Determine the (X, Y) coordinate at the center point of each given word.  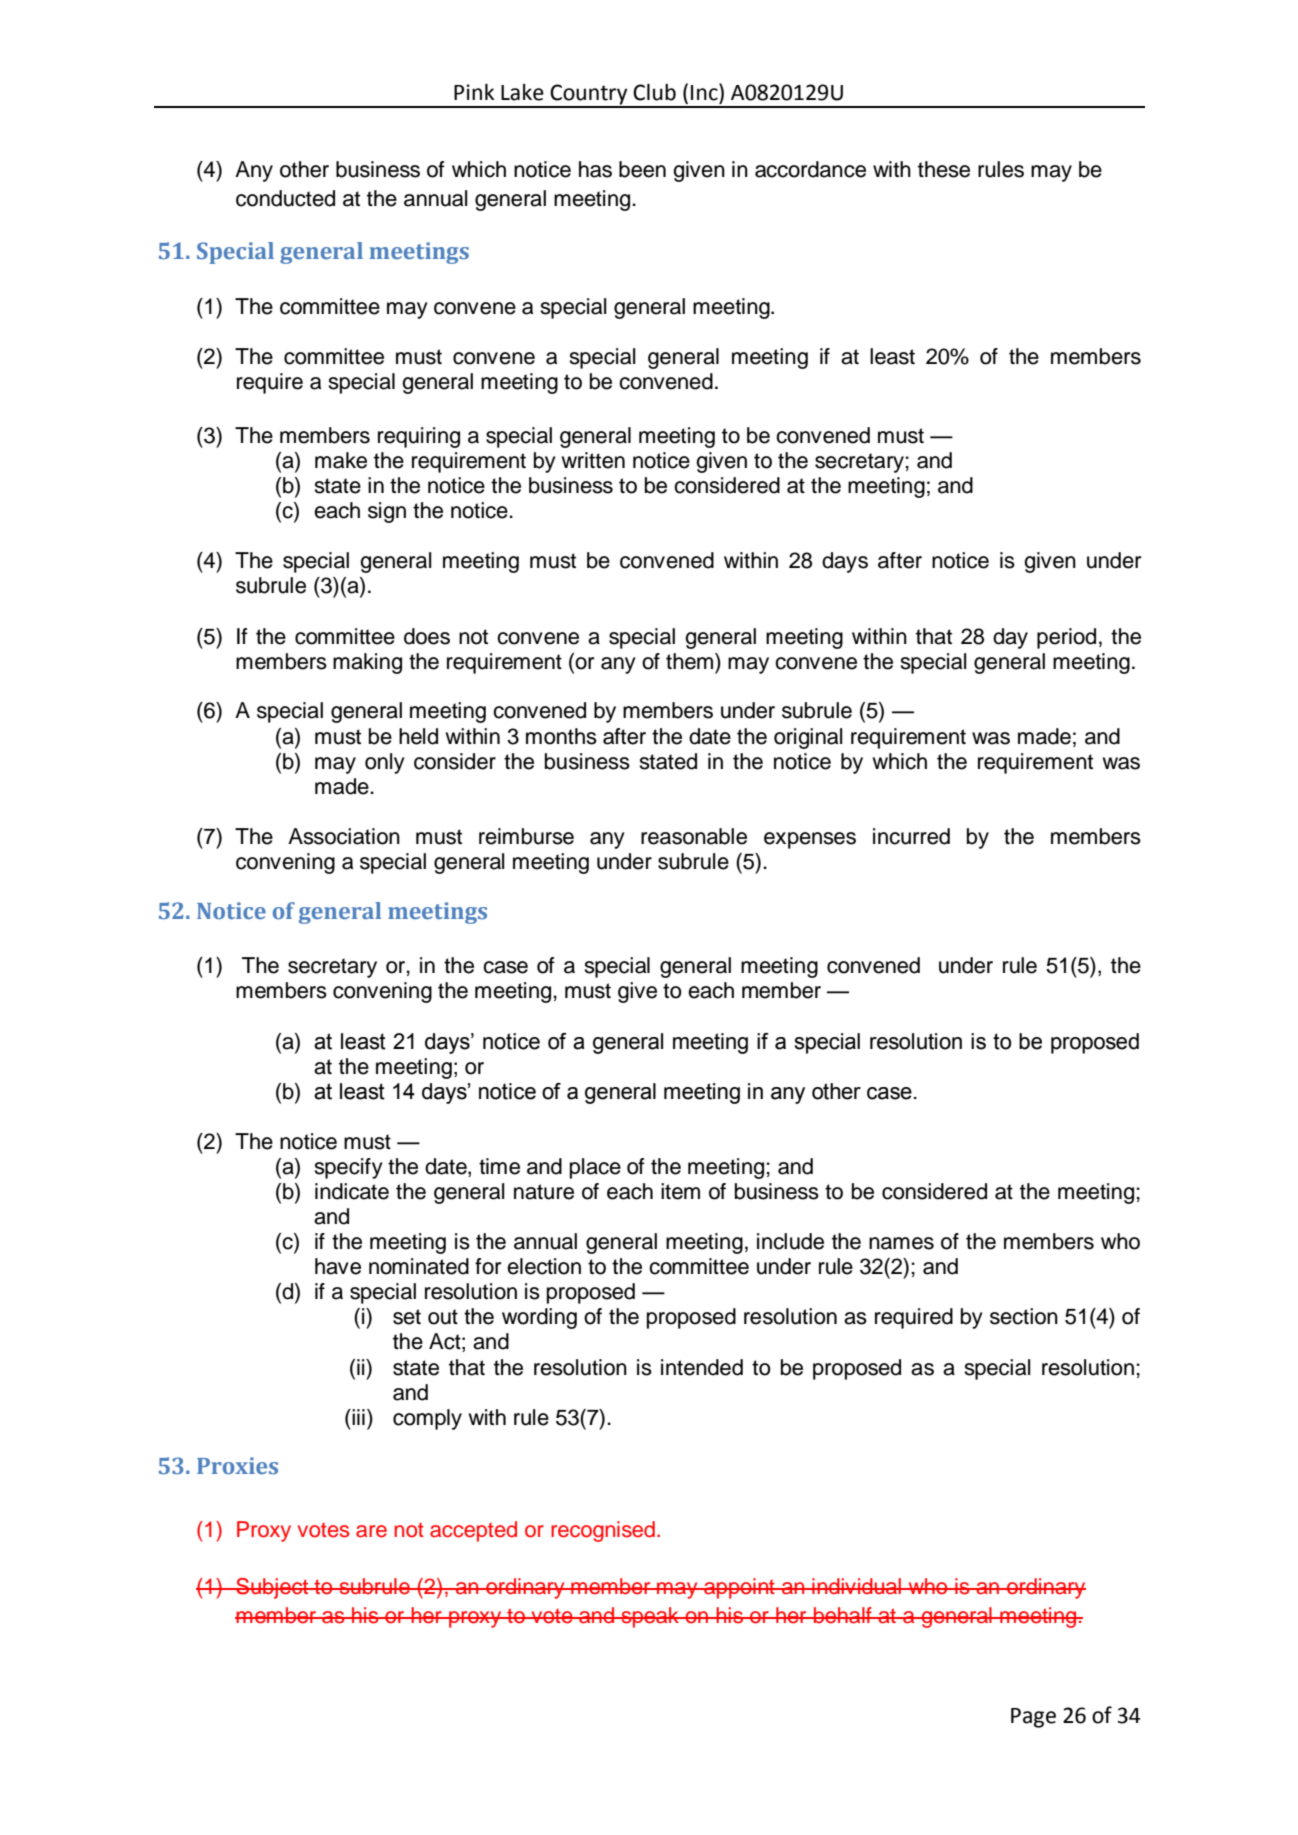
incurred (911, 836)
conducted (285, 198)
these (944, 169)
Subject (272, 1588)
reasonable (694, 836)
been (642, 169)
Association (344, 836)
